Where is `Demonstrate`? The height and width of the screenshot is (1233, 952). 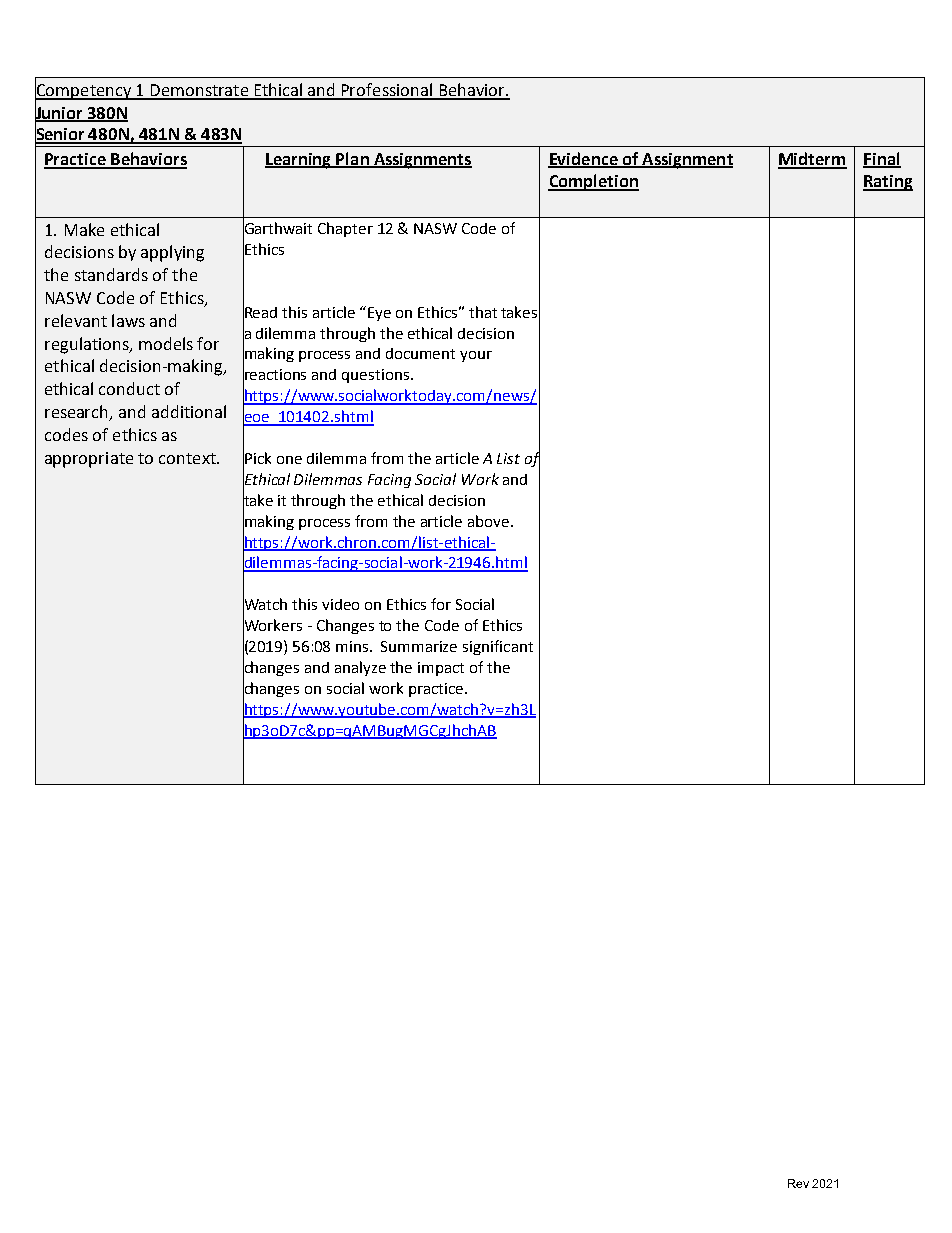
Demonstrate is located at coordinates (199, 91).
